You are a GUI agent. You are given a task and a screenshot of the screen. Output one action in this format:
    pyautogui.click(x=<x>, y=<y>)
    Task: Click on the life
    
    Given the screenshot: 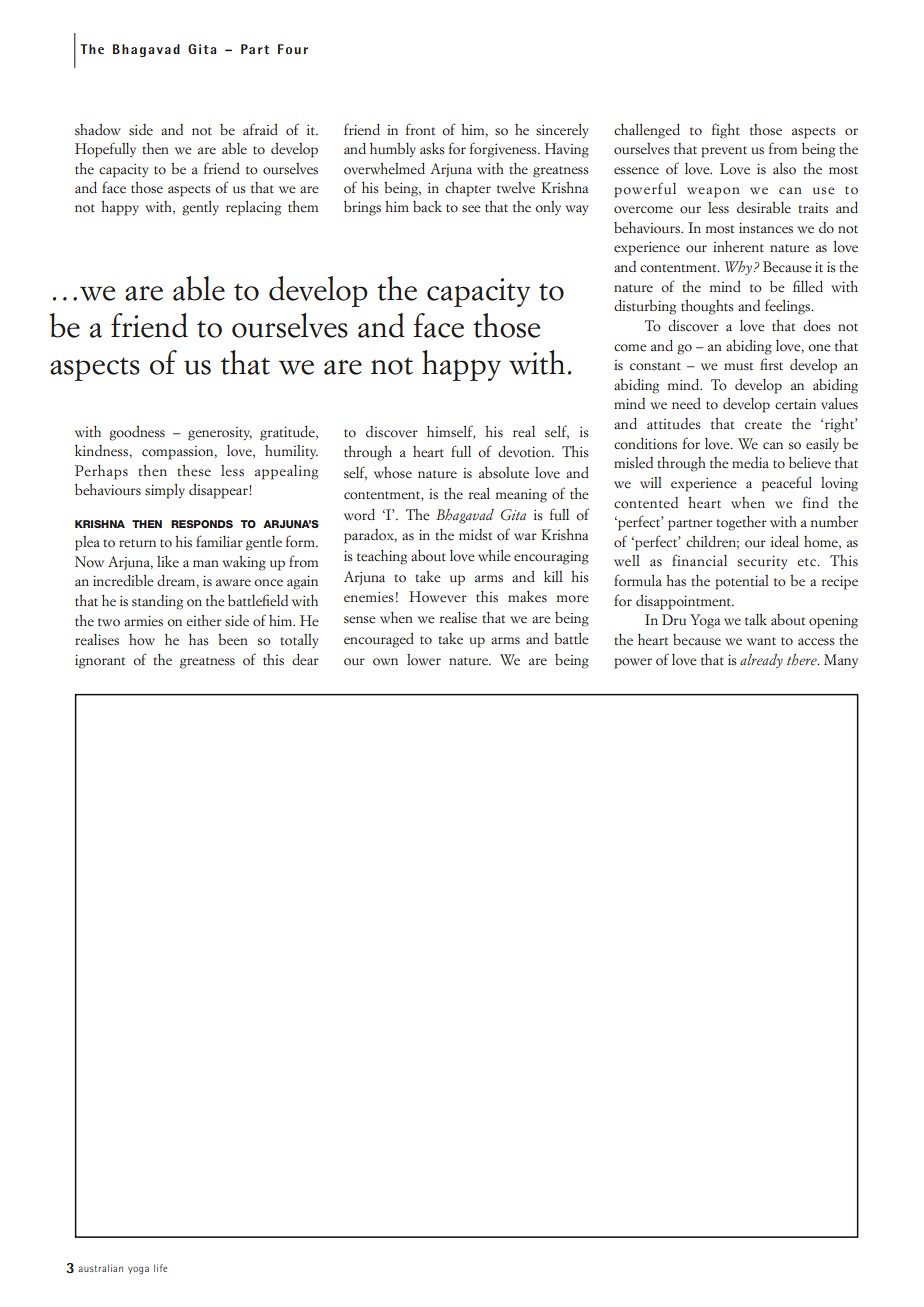 What is the action you would take?
    pyautogui.click(x=160, y=1268)
